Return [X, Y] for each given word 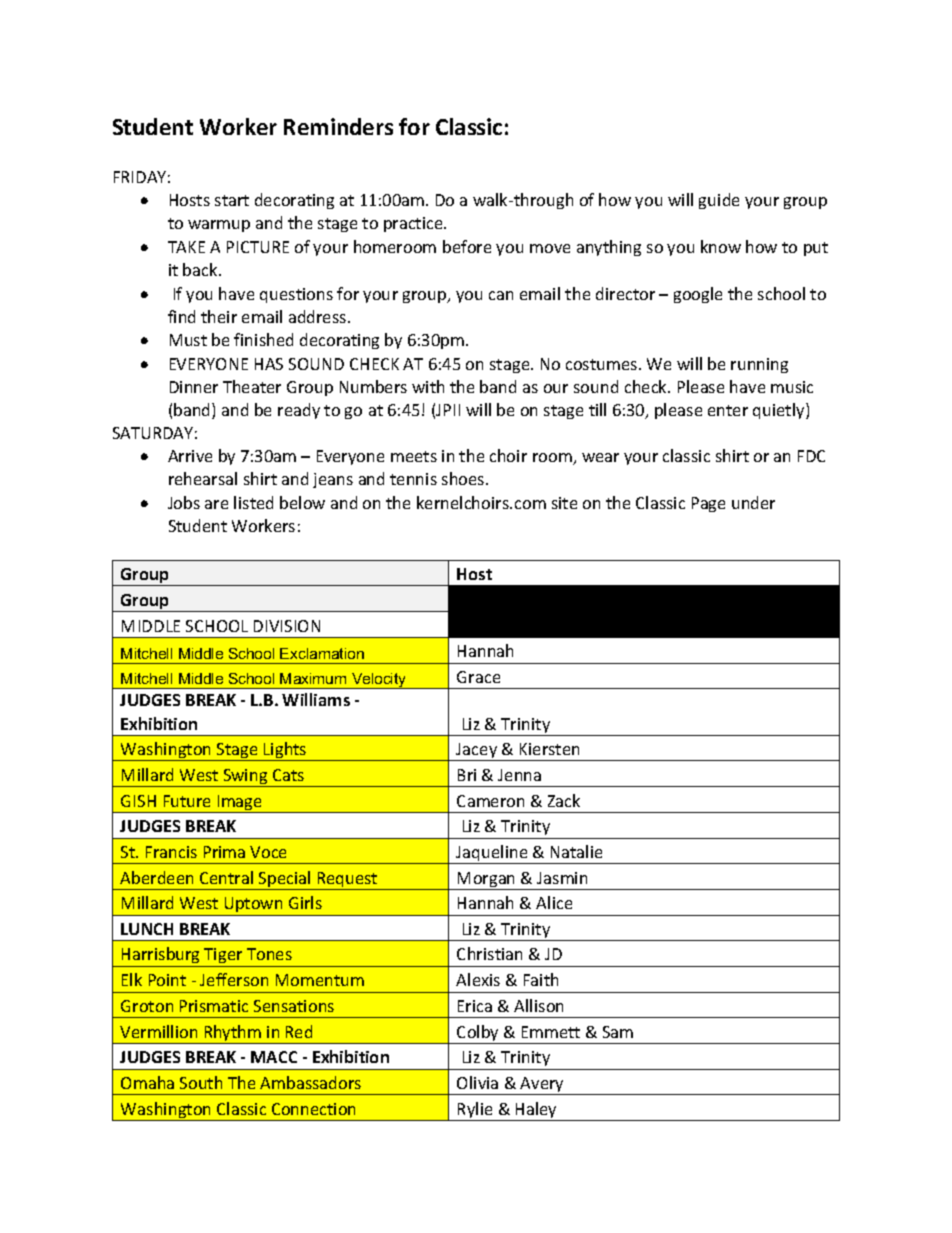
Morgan [487, 881]
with [428, 386]
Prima [224, 852]
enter [728, 410]
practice [414, 224]
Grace [478, 677]
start [232, 200]
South [201, 1082]
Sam [618, 1032]
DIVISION [287, 626]
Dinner [194, 387]
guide [719, 201]
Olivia [477, 1082]
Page [708, 504]
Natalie [576, 851]
